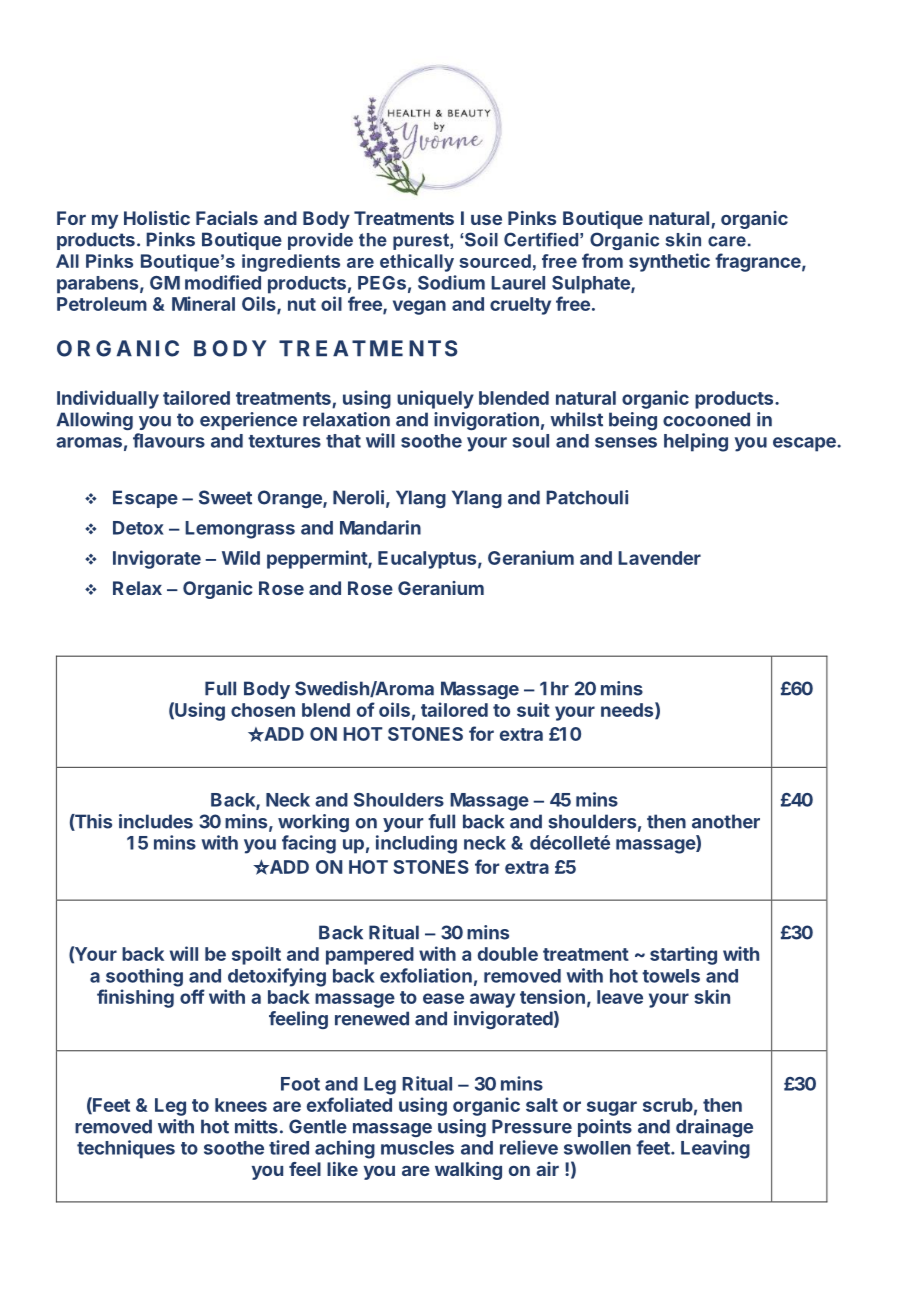  What do you see at coordinates (669, 262) in the page?
I see `synthetic` at bounding box center [669, 262].
